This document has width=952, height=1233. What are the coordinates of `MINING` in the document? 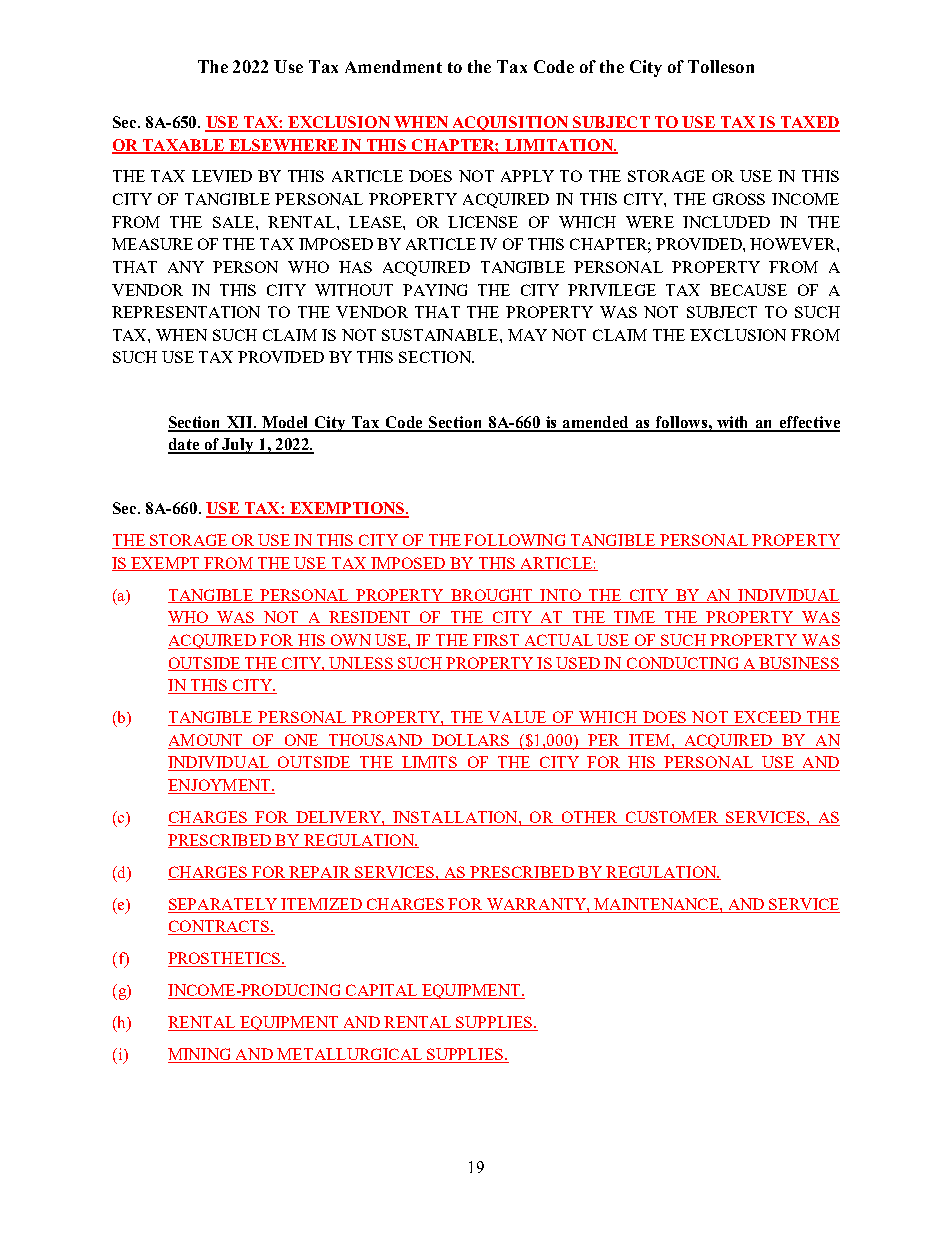 It's located at (201, 1055).
